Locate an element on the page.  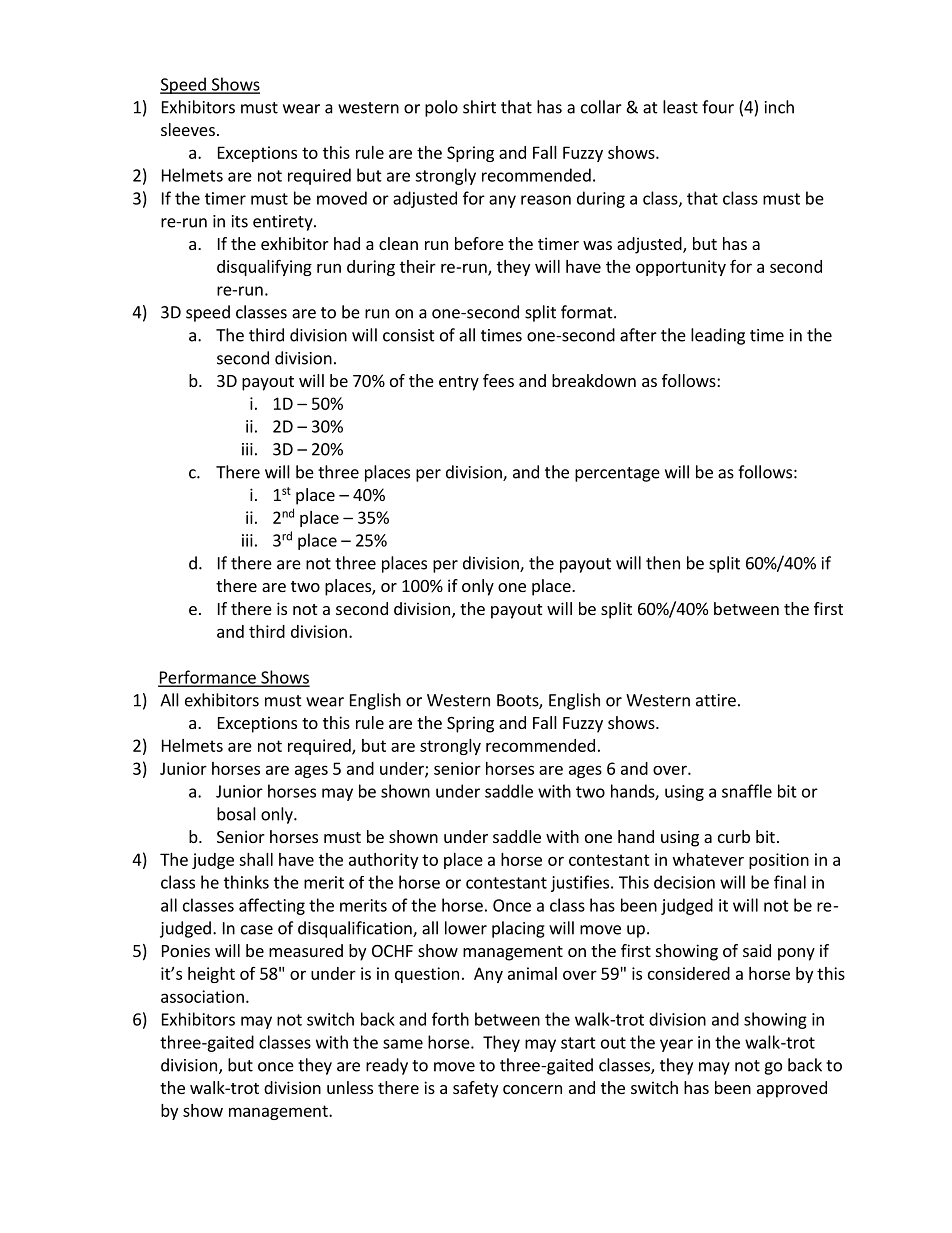
four is located at coordinates (718, 107).
